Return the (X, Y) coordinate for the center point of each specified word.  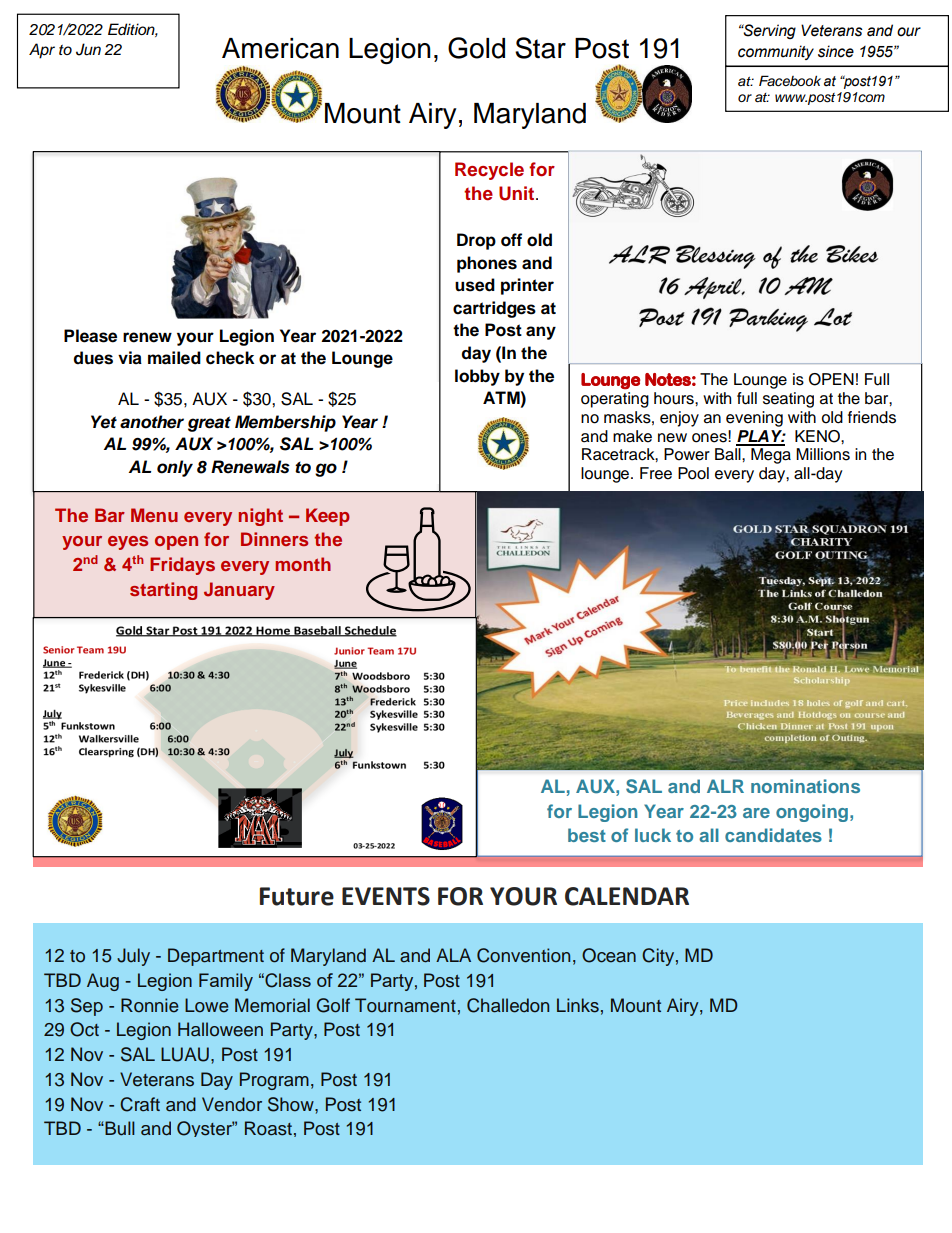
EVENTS (386, 896)
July (133, 957)
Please (90, 336)
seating (788, 400)
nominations (805, 786)
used (475, 285)
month (303, 564)
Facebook (790, 80)
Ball (729, 454)
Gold (476, 48)
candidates (773, 835)
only (175, 468)
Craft (140, 1104)
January (239, 591)
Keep (328, 517)
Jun (88, 49)
